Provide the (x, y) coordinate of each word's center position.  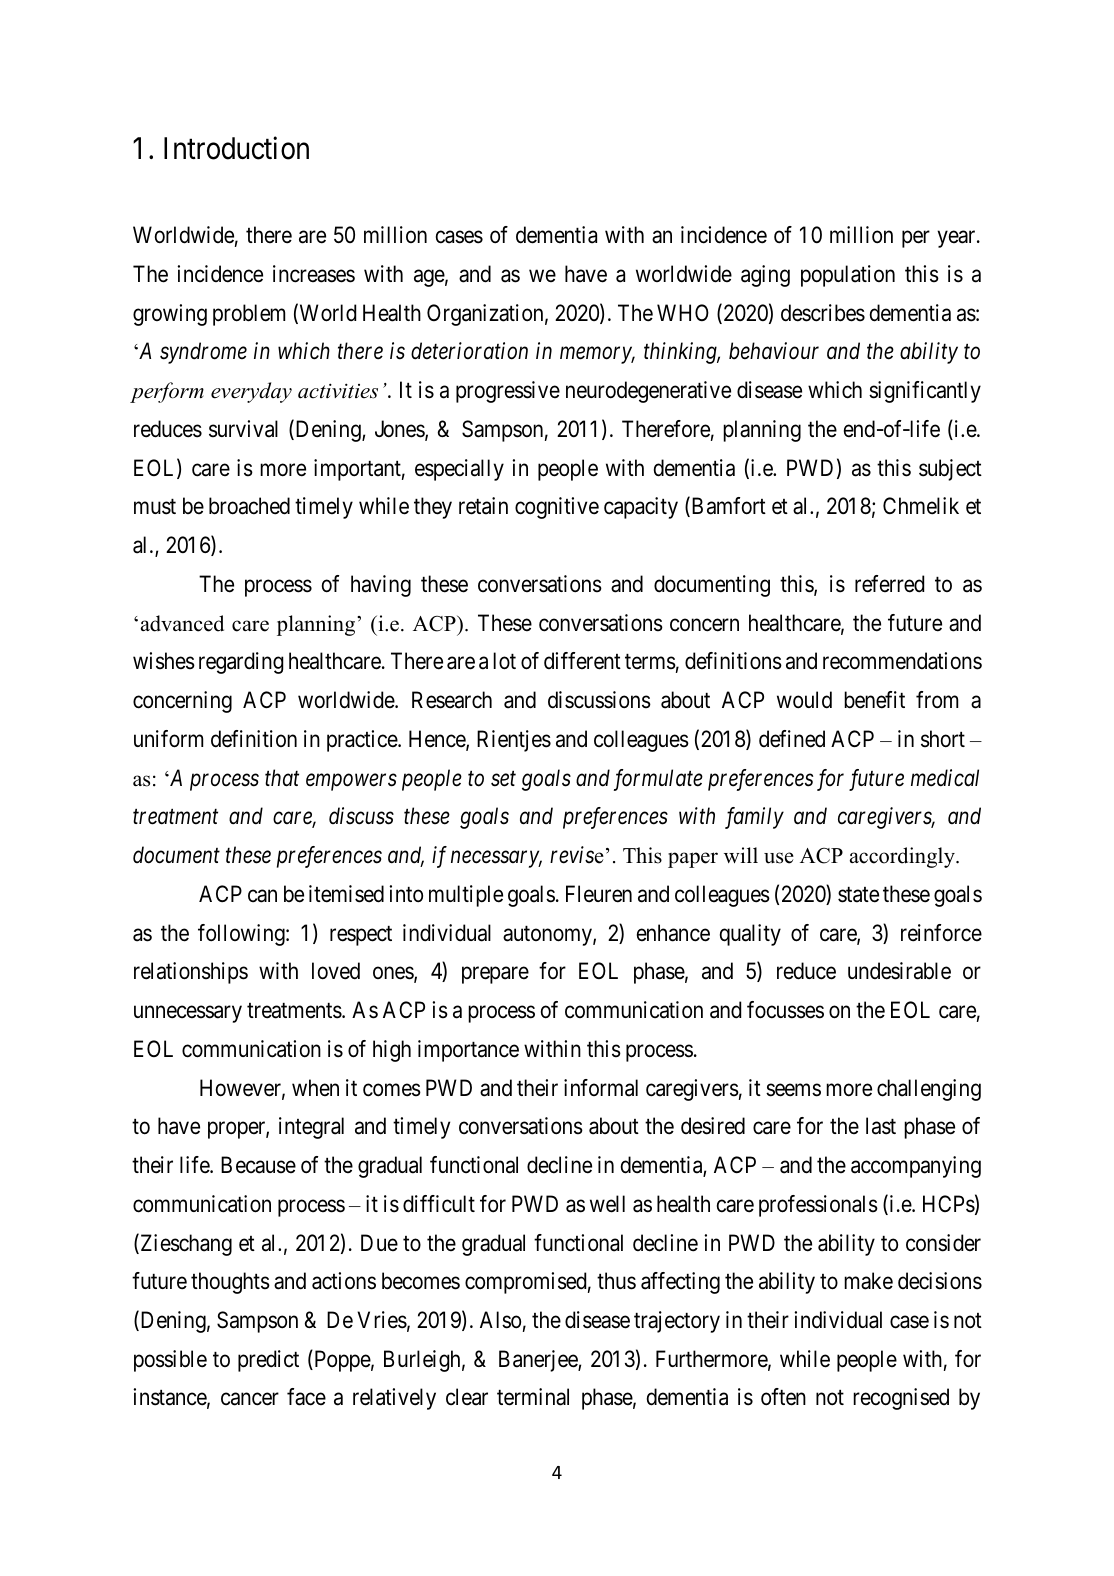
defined (792, 739)
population (848, 276)
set (503, 779)
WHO (683, 312)
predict (268, 1361)
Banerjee (539, 1361)
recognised (901, 1399)
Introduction (236, 148)
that (282, 778)
